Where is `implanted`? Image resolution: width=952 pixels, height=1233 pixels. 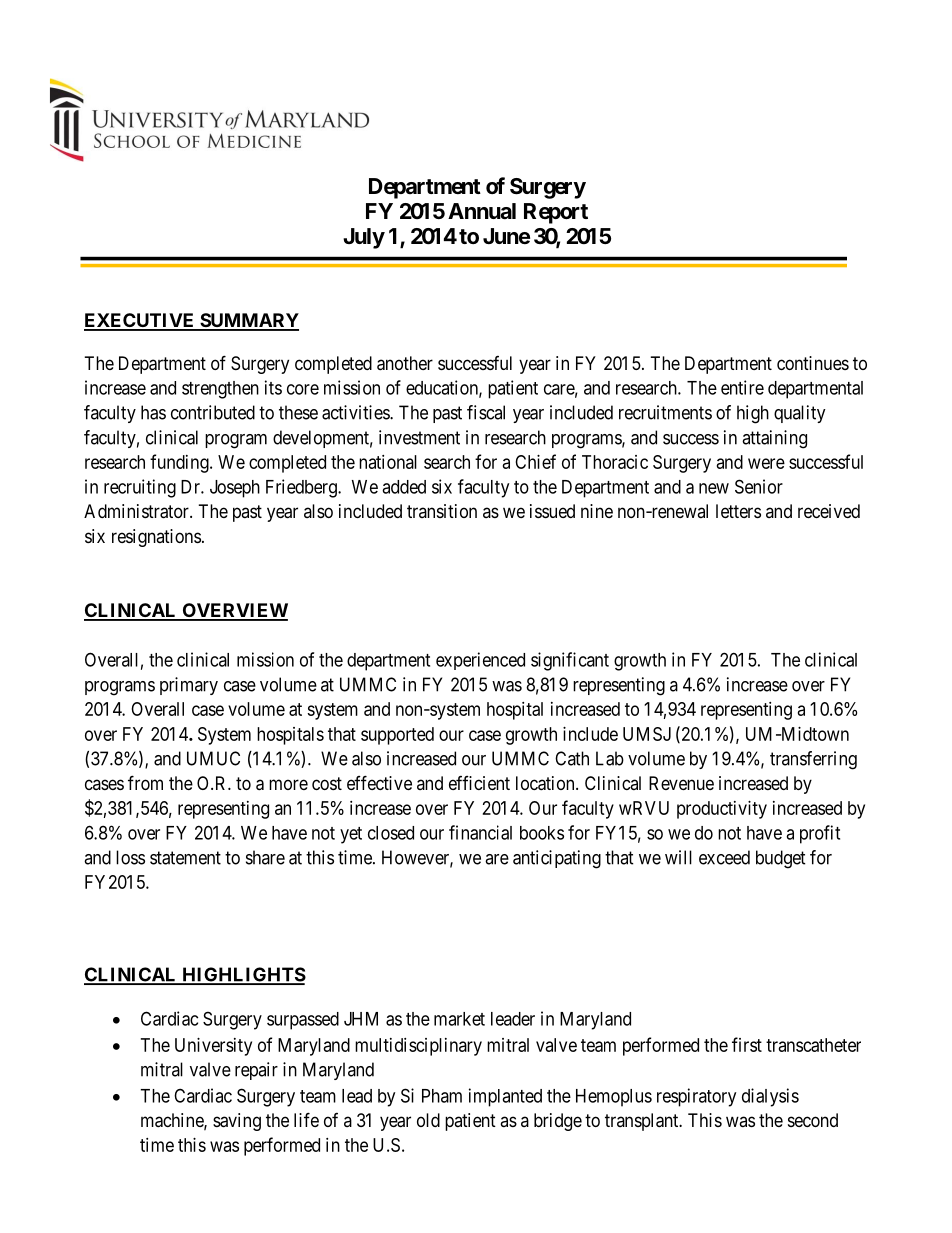
implanted is located at coordinates (505, 1097).
